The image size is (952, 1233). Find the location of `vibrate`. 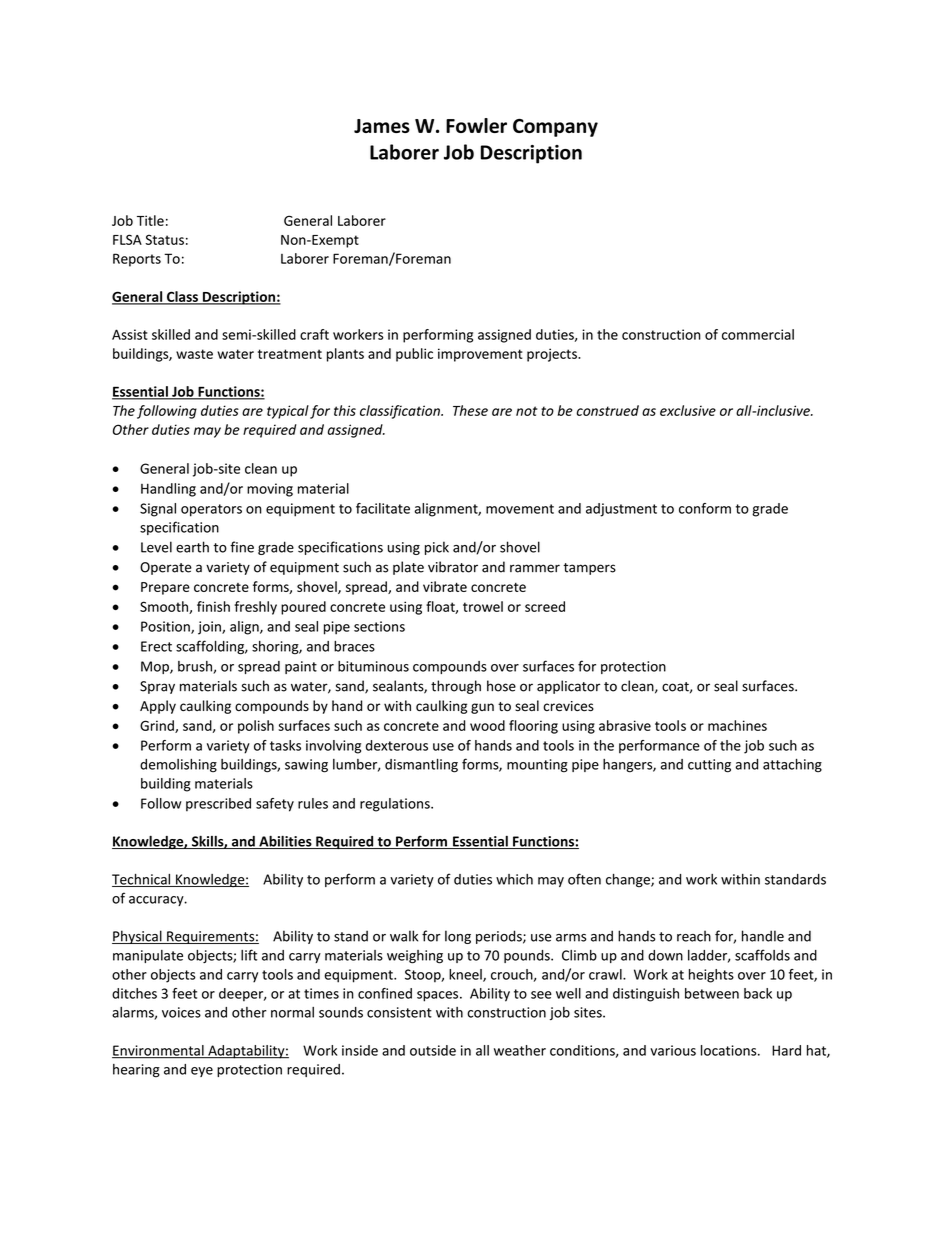

vibrate is located at coordinates (445, 586).
